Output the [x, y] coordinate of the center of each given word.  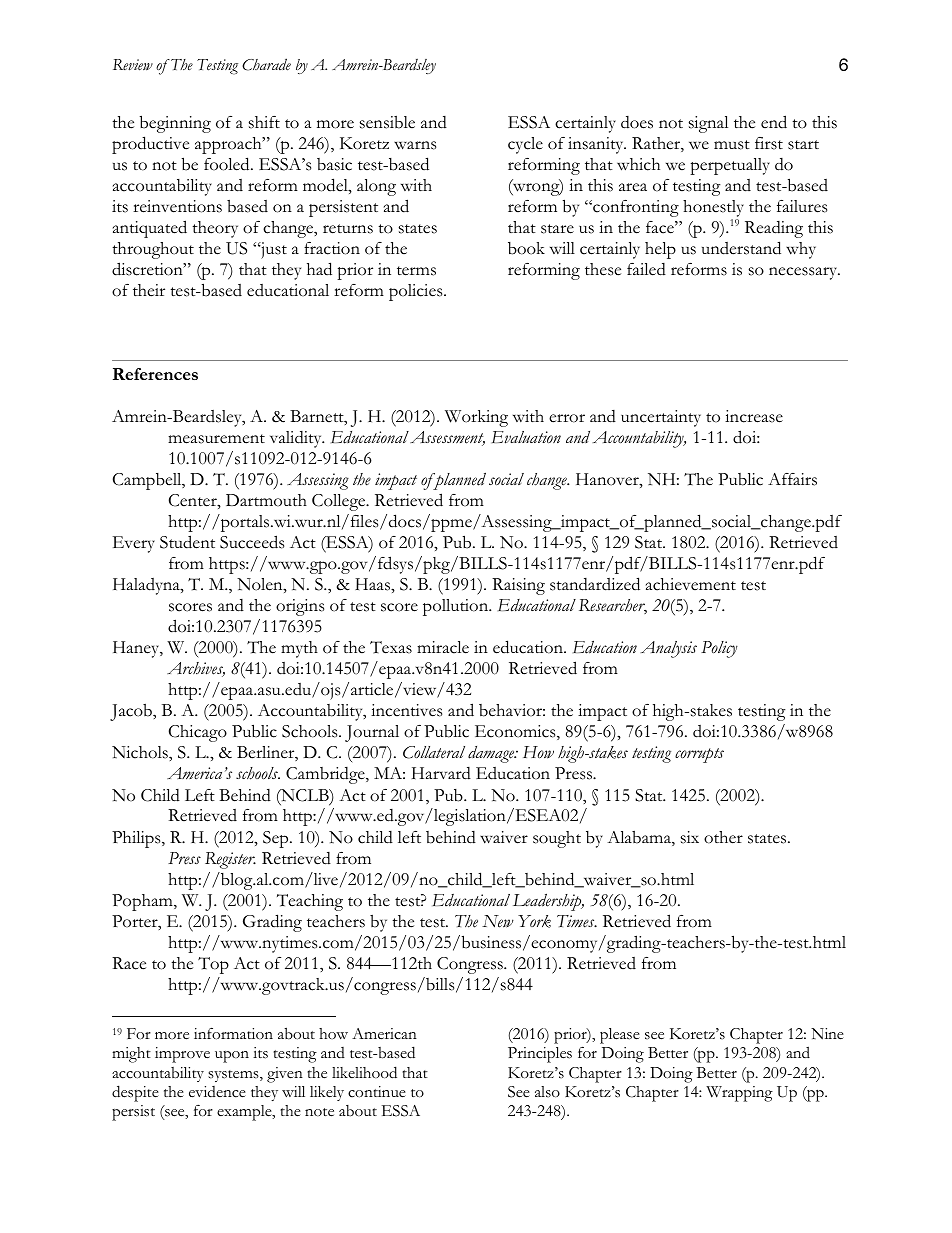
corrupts [699, 755]
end [774, 122]
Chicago [198, 733]
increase [754, 416]
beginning [175, 124]
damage [492, 754]
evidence [217, 1092]
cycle [525, 145]
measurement [216, 439]
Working [476, 418]
